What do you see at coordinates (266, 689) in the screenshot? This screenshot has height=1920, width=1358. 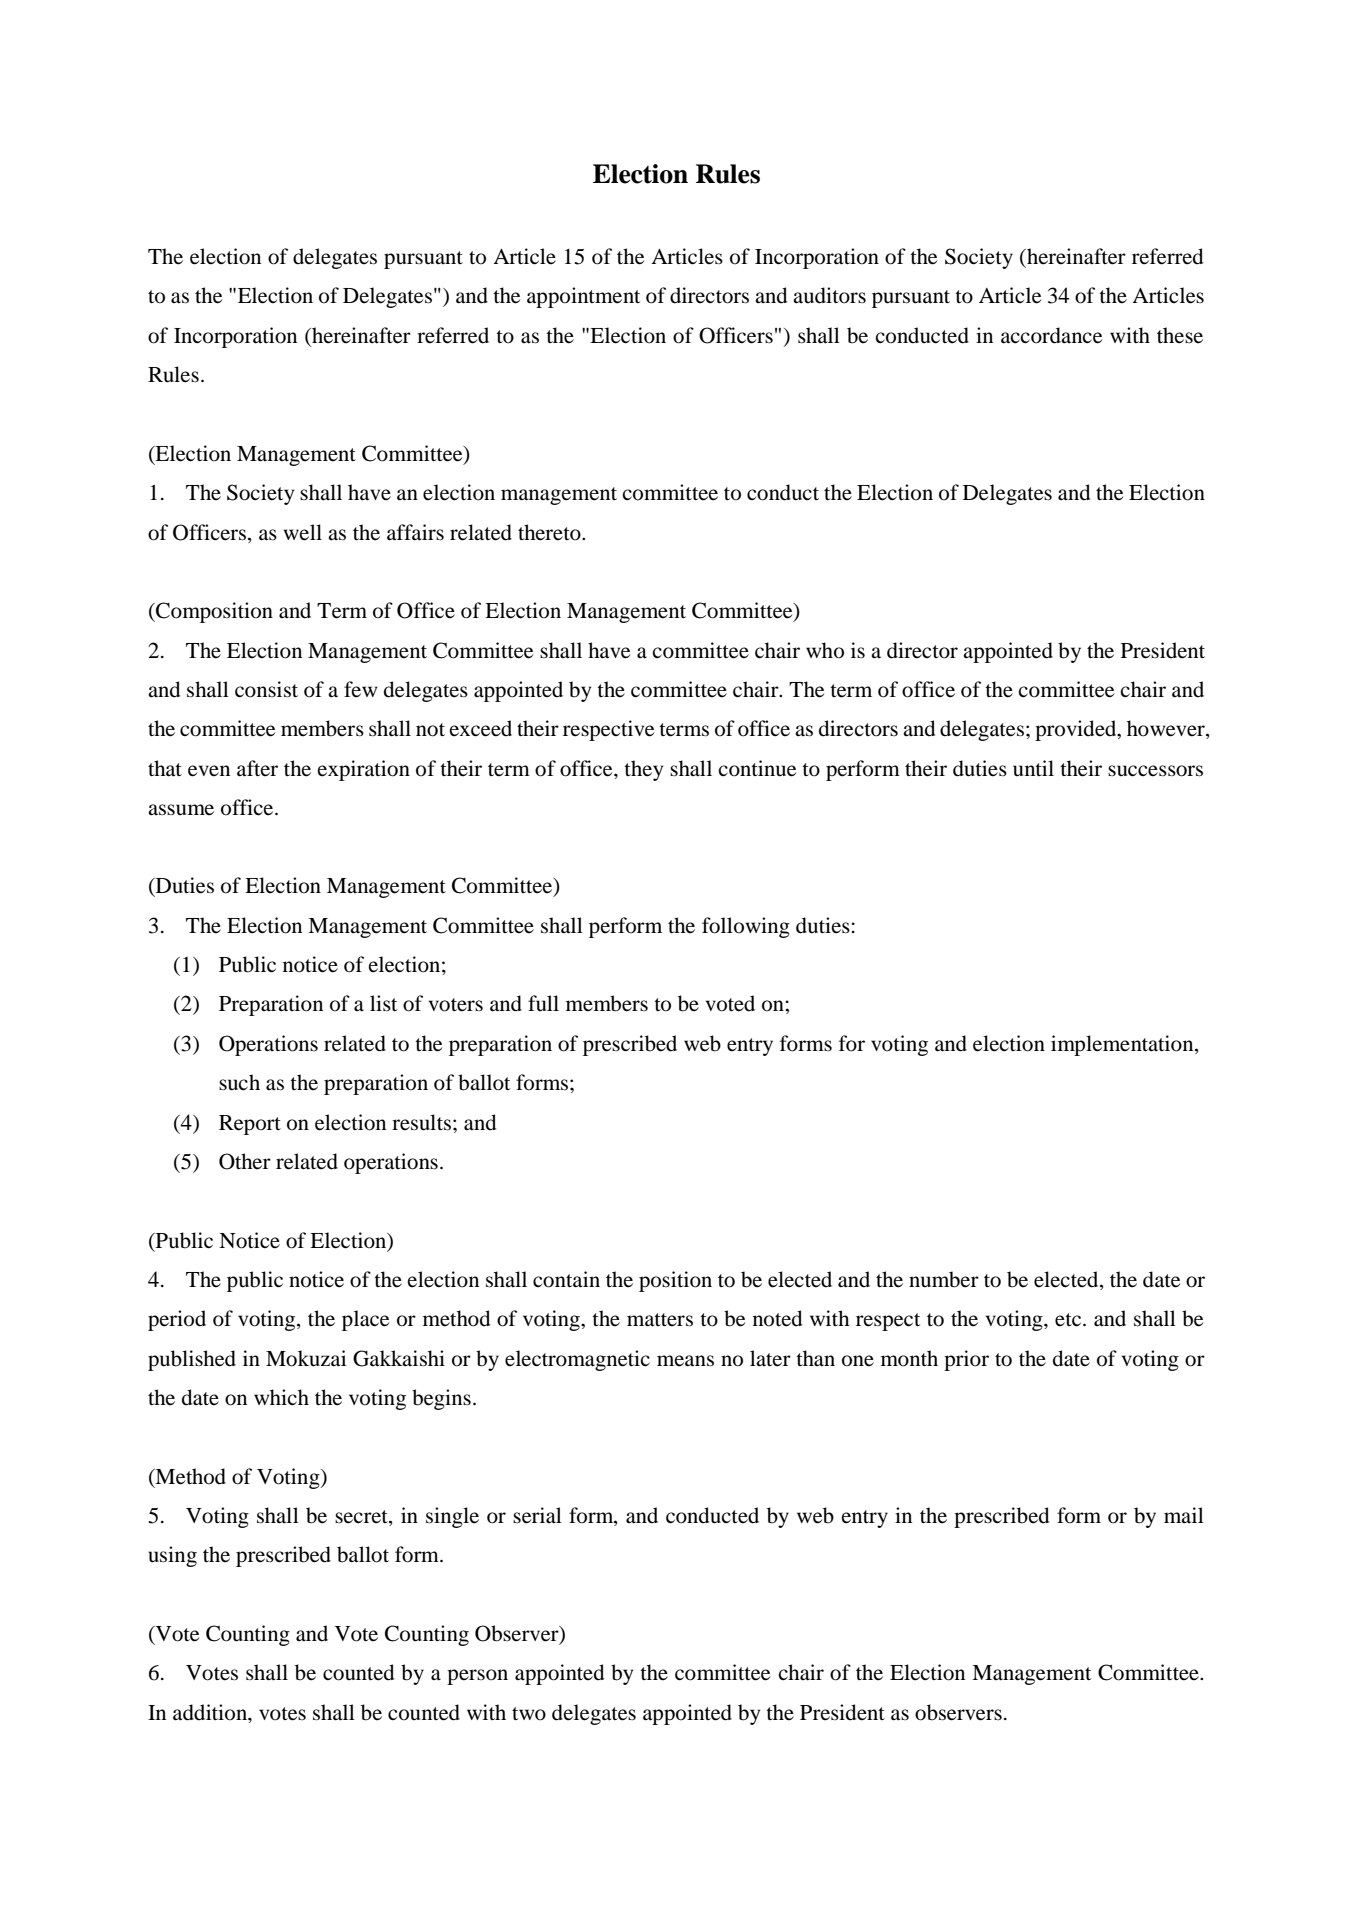 I see `consist` at bounding box center [266, 689].
